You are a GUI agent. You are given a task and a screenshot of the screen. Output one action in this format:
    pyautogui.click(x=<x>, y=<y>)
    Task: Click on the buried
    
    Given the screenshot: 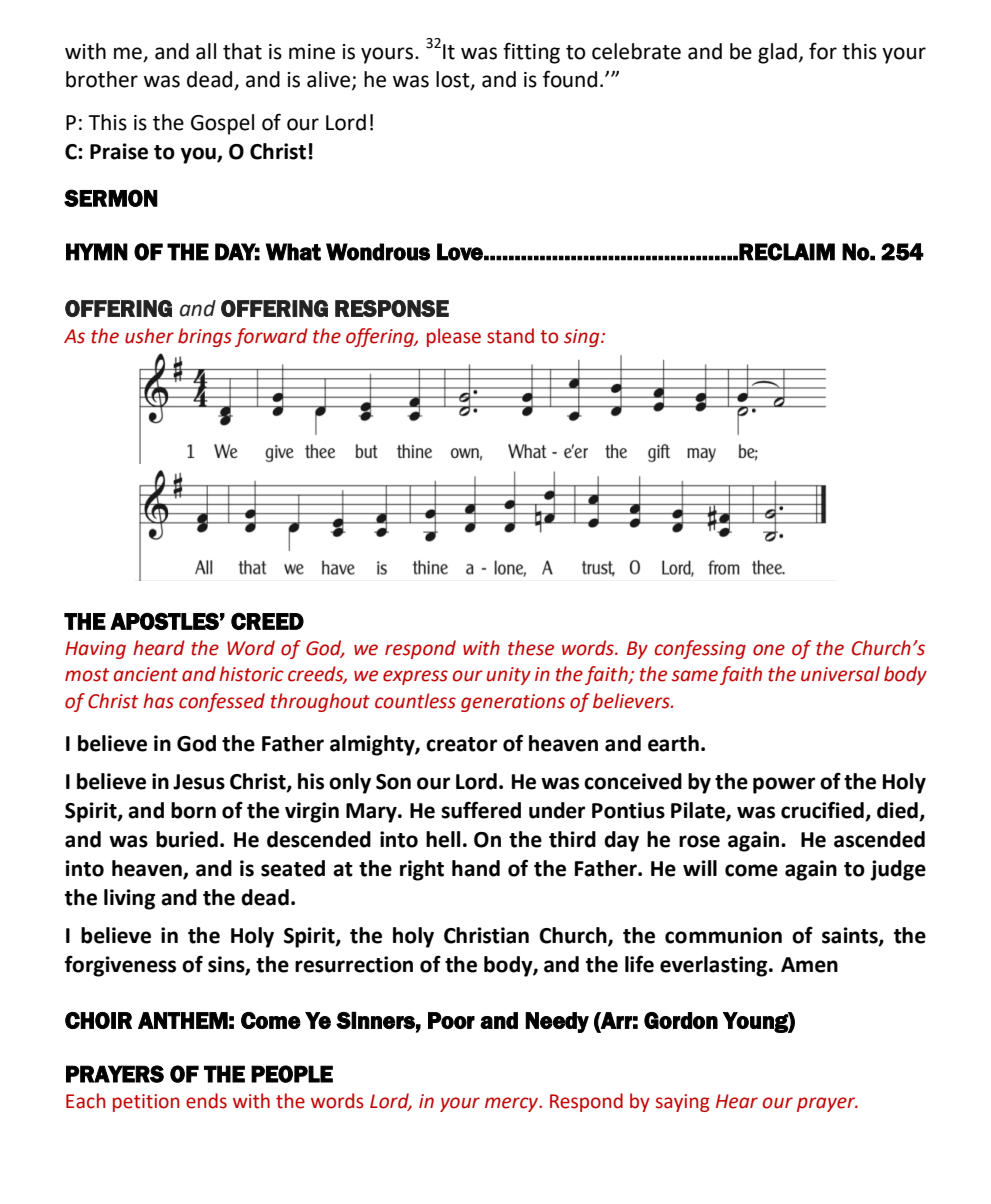 What is the action you would take?
    pyautogui.click(x=187, y=839)
